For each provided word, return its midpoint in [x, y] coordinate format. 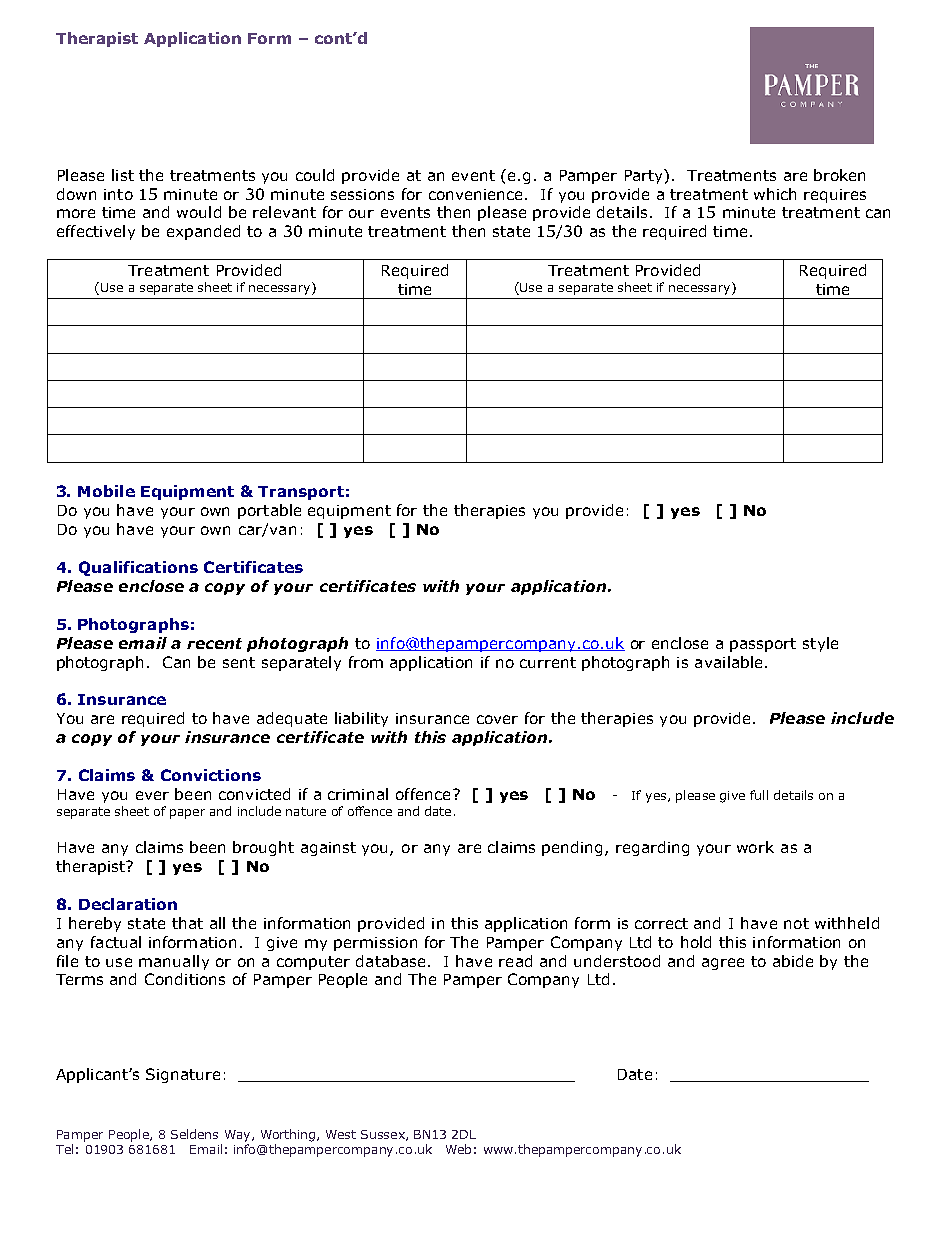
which [775, 194]
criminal [358, 794]
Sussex [384, 1135]
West [341, 1134]
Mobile [106, 491]
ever [152, 795]
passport [763, 645]
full [759, 795]
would [199, 212]
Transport [301, 493]
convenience [477, 194]
